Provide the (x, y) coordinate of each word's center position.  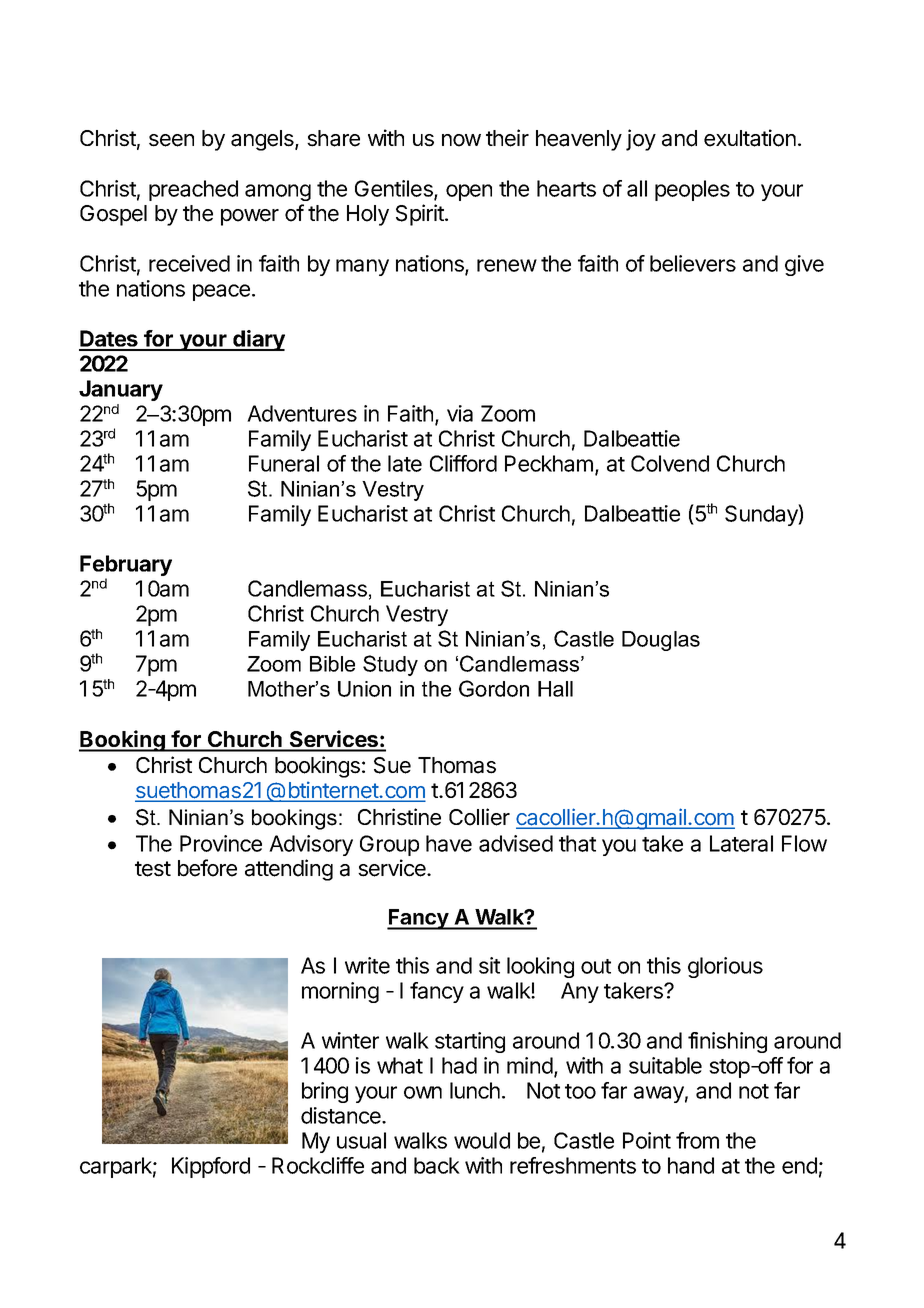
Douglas (661, 641)
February (126, 567)
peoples (692, 190)
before (207, 868)
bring (325, 1092)
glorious (725, 967)
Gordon (494, 688)
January (121, 390)
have (449, 843)
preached (193, 190)
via (460, 413)
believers (693, 263)
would (482, 1140)
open (469, 192)
